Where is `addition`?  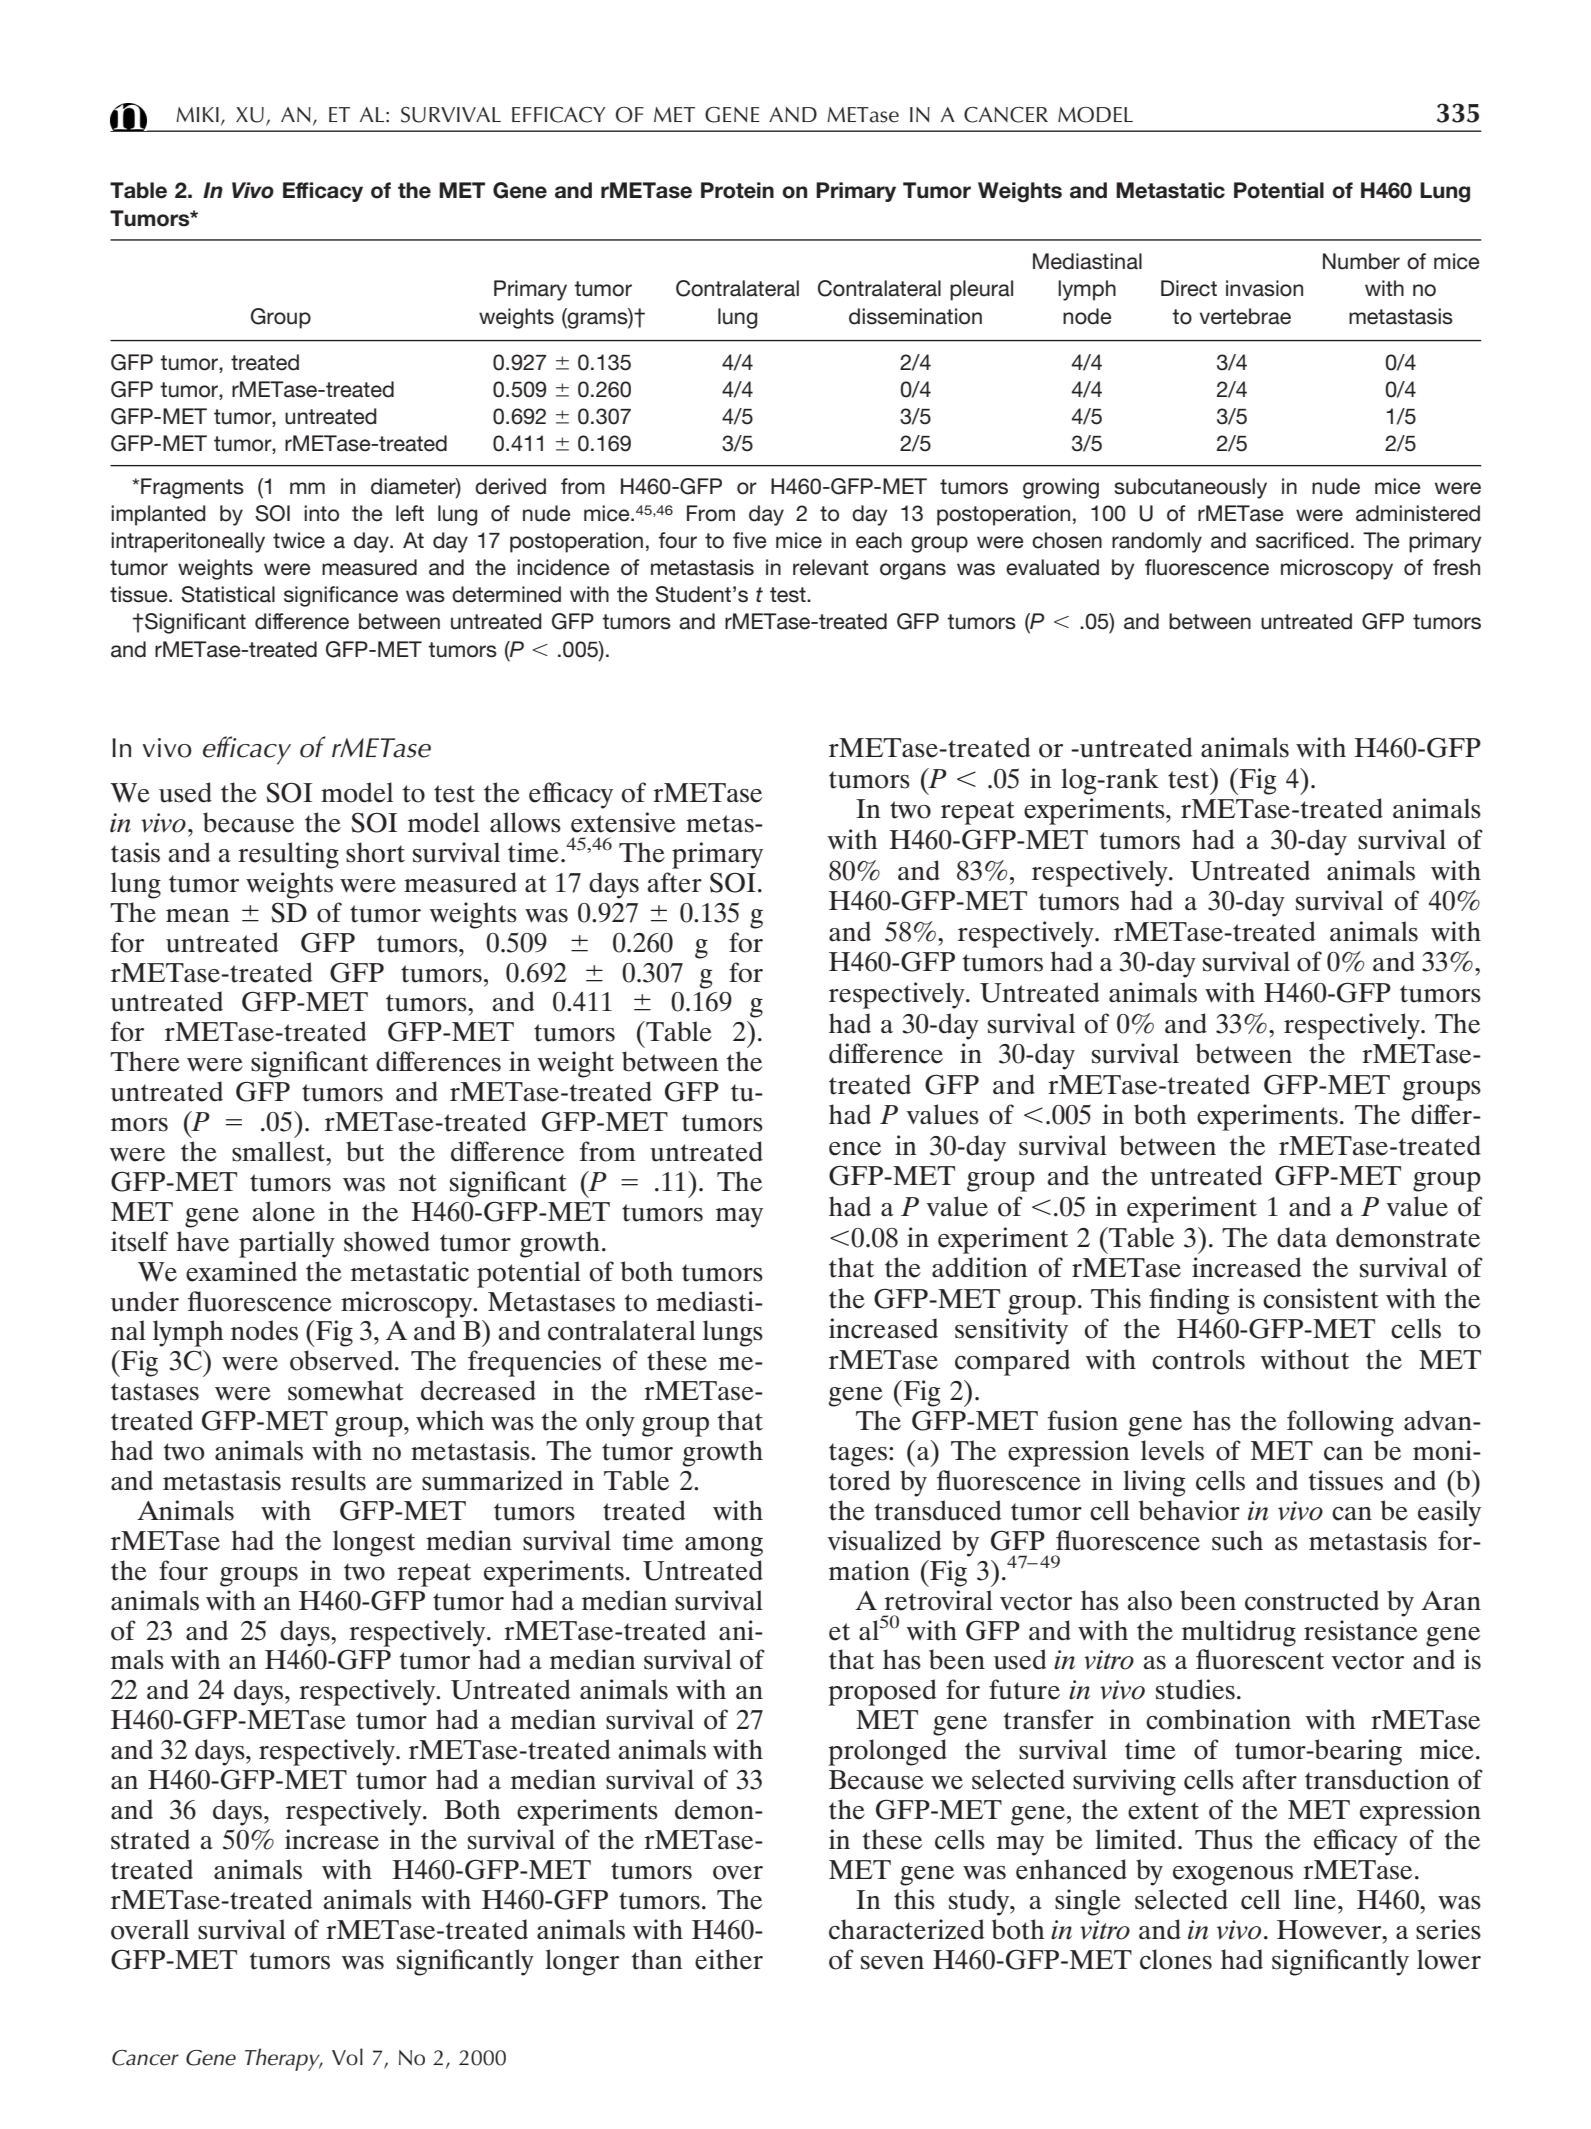
addition is located at coordinates (980, 1267).
